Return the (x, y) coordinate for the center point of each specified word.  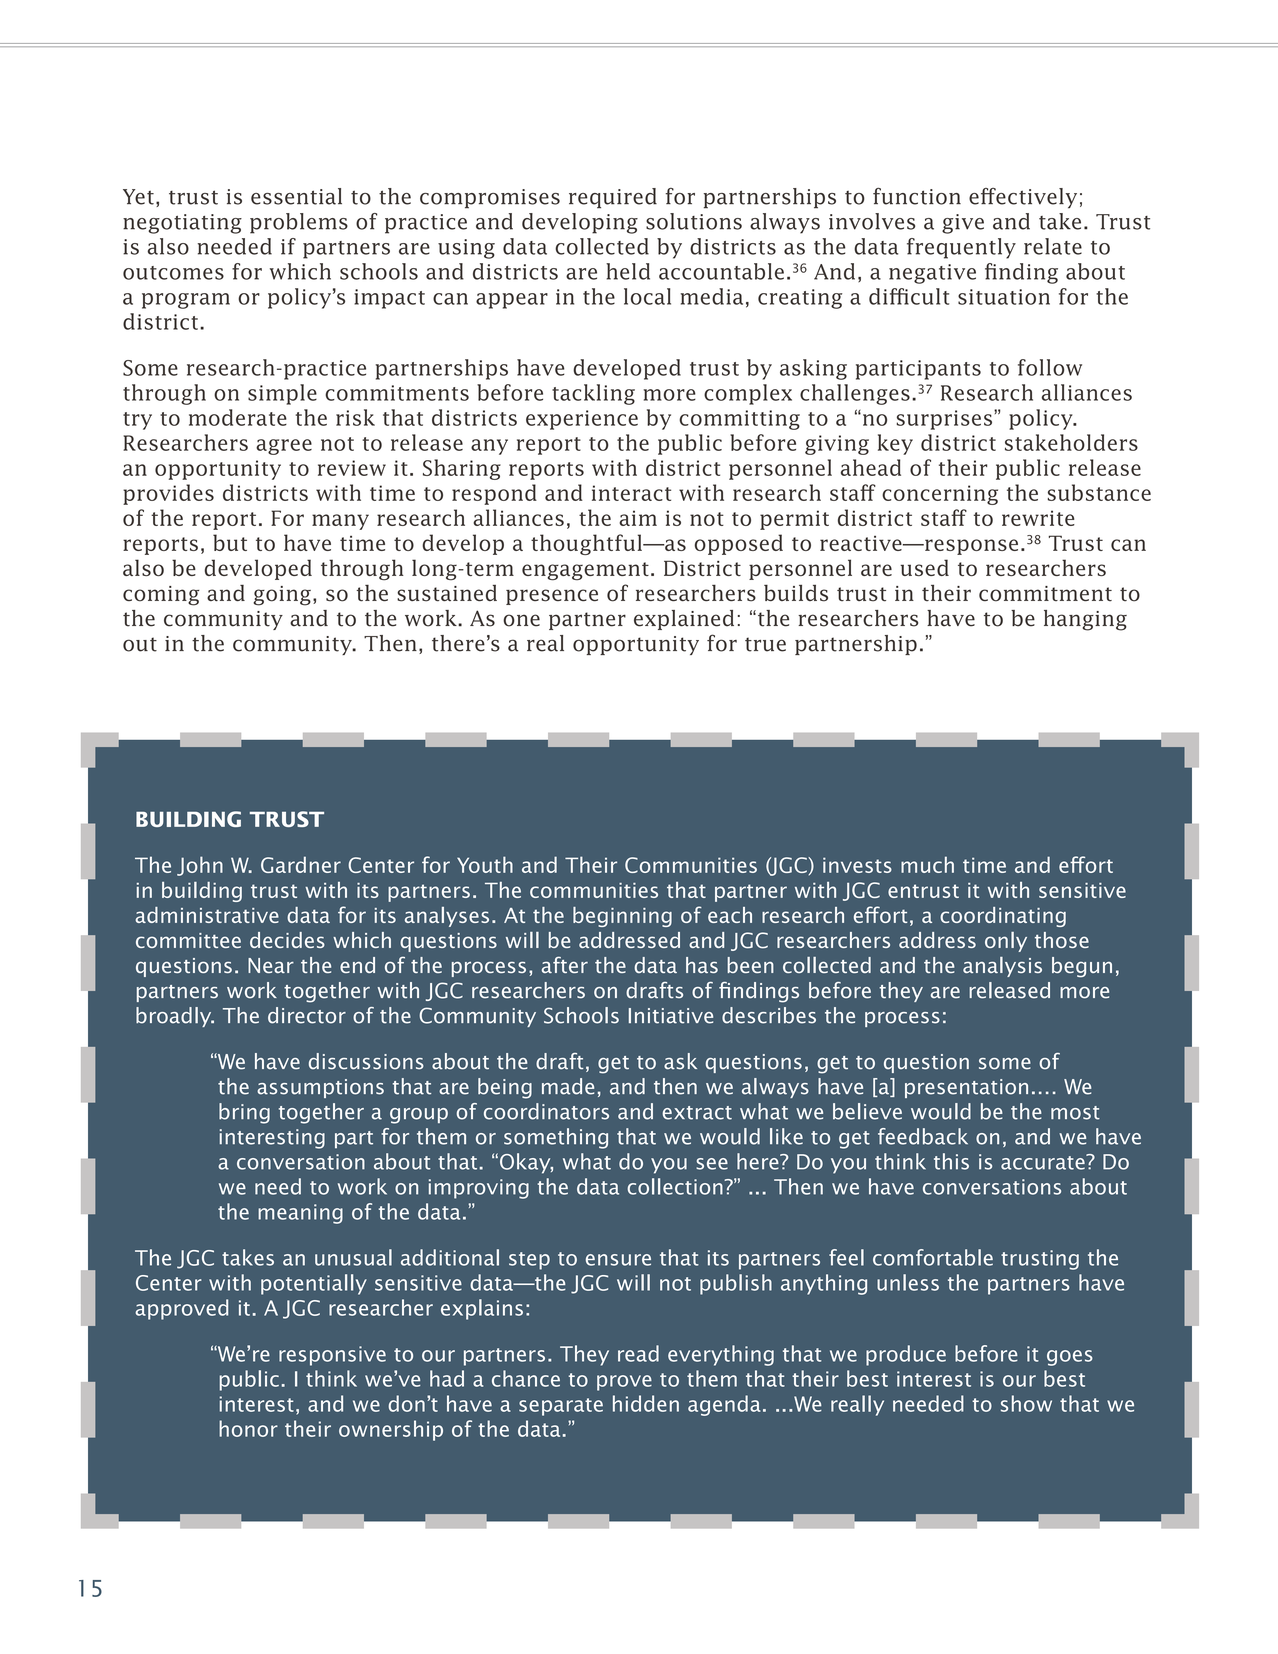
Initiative (671, 1016)
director (307, 1015)
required (613, 198)
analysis (1002, 967)
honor (248, 1428)
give (963, 224)
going (282, 596)
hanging (1085, 620)
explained (684, 620)
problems (299, 223)
